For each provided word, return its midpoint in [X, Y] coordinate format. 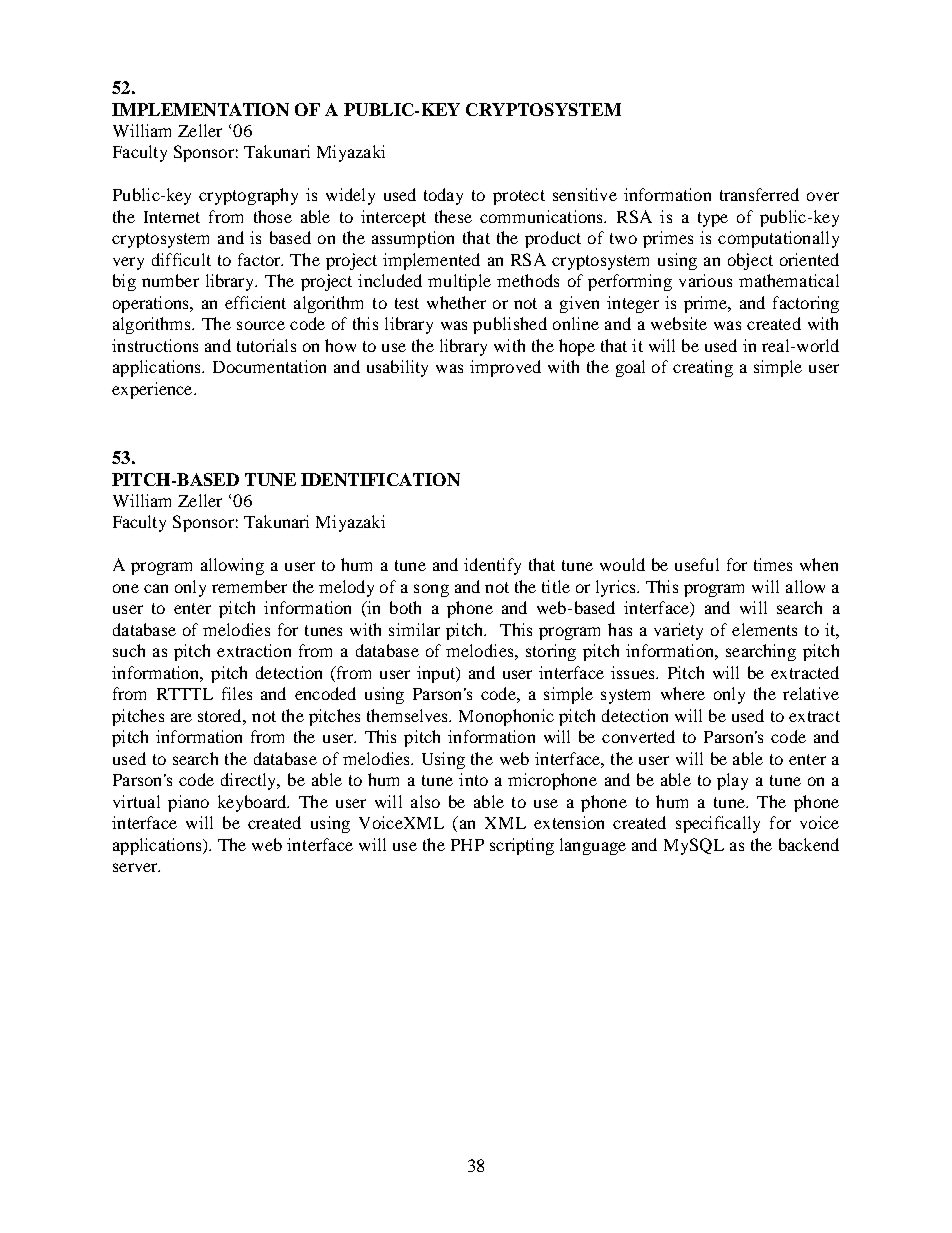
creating [703, 368]
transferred [759, 194]
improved [505, 368]
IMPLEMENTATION [200, 109]
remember [249, 586]
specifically [718, 824]
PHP [467, 845]
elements [764, 629]
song [431, 590]
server [136, 867]
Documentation [269, 366]
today [443, 196]
